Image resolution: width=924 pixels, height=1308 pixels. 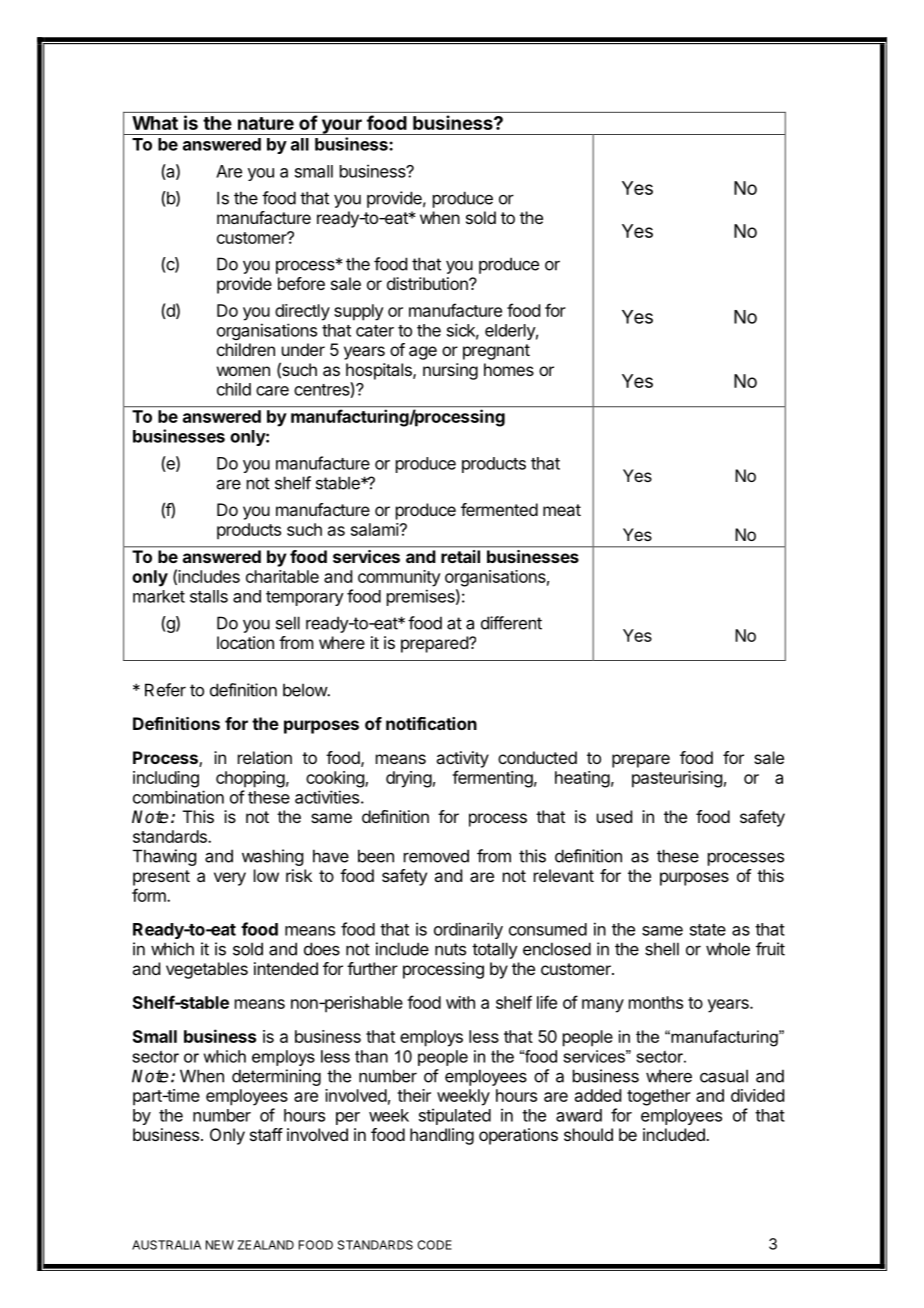 I want to click on nature, so click(x=266, y=123).
